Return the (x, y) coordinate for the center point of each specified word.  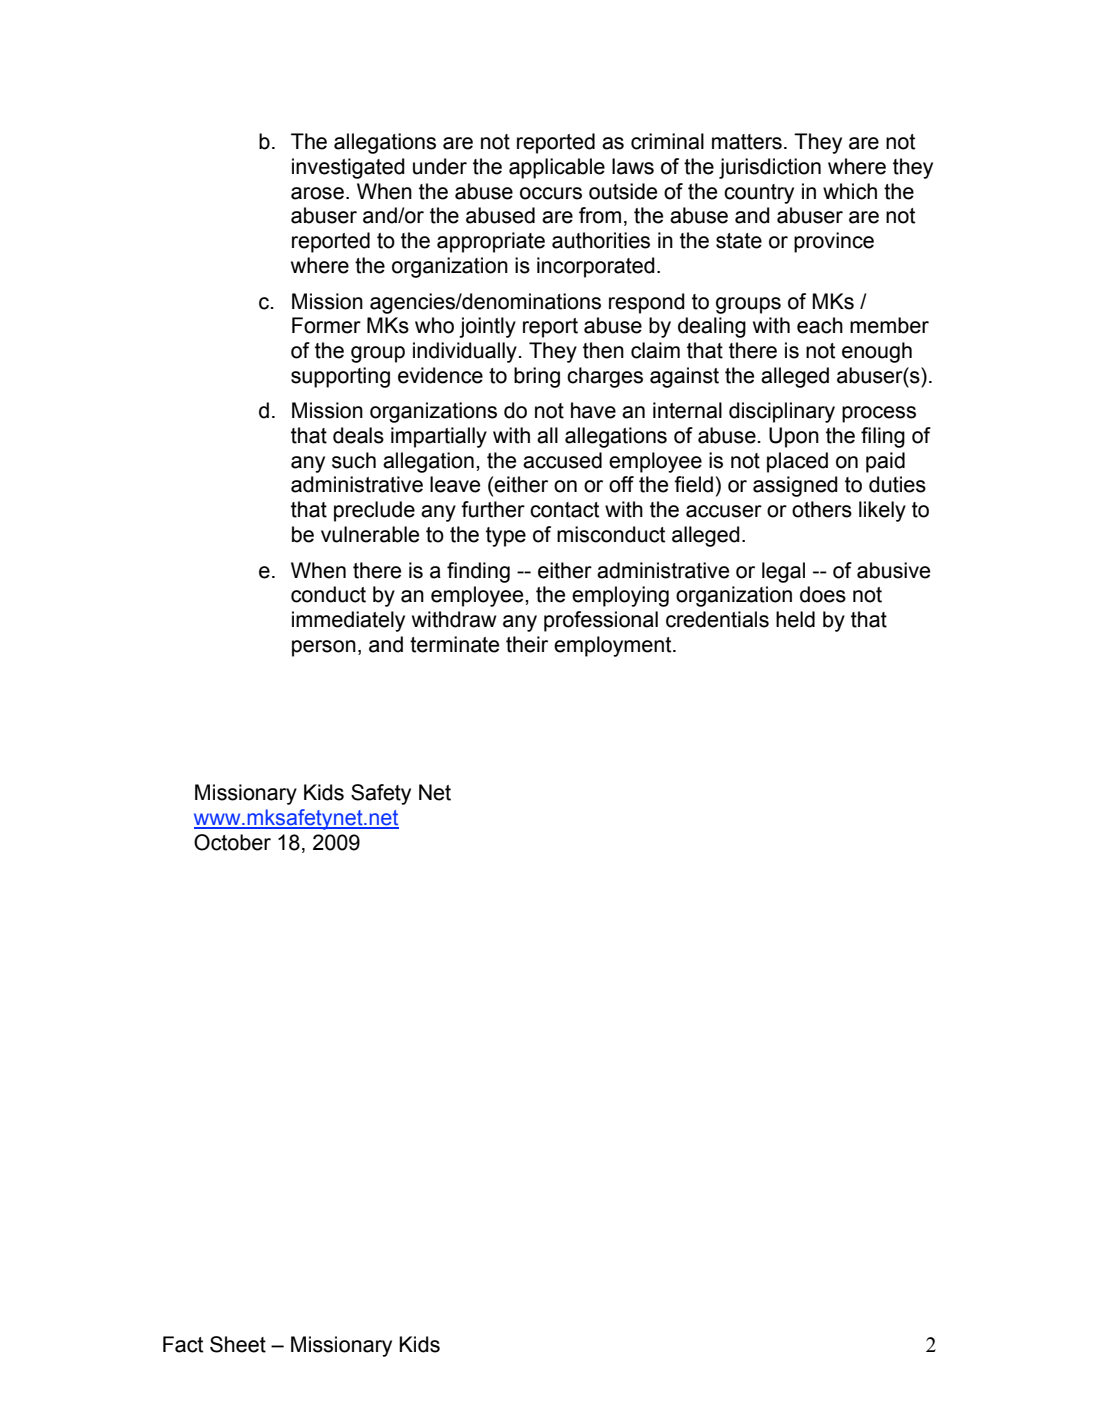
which (850, 191)
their (527, 644)
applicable (557, 168)
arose (317, 193)
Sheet (238, 1344)
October (232, 842)
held (795, 619)
